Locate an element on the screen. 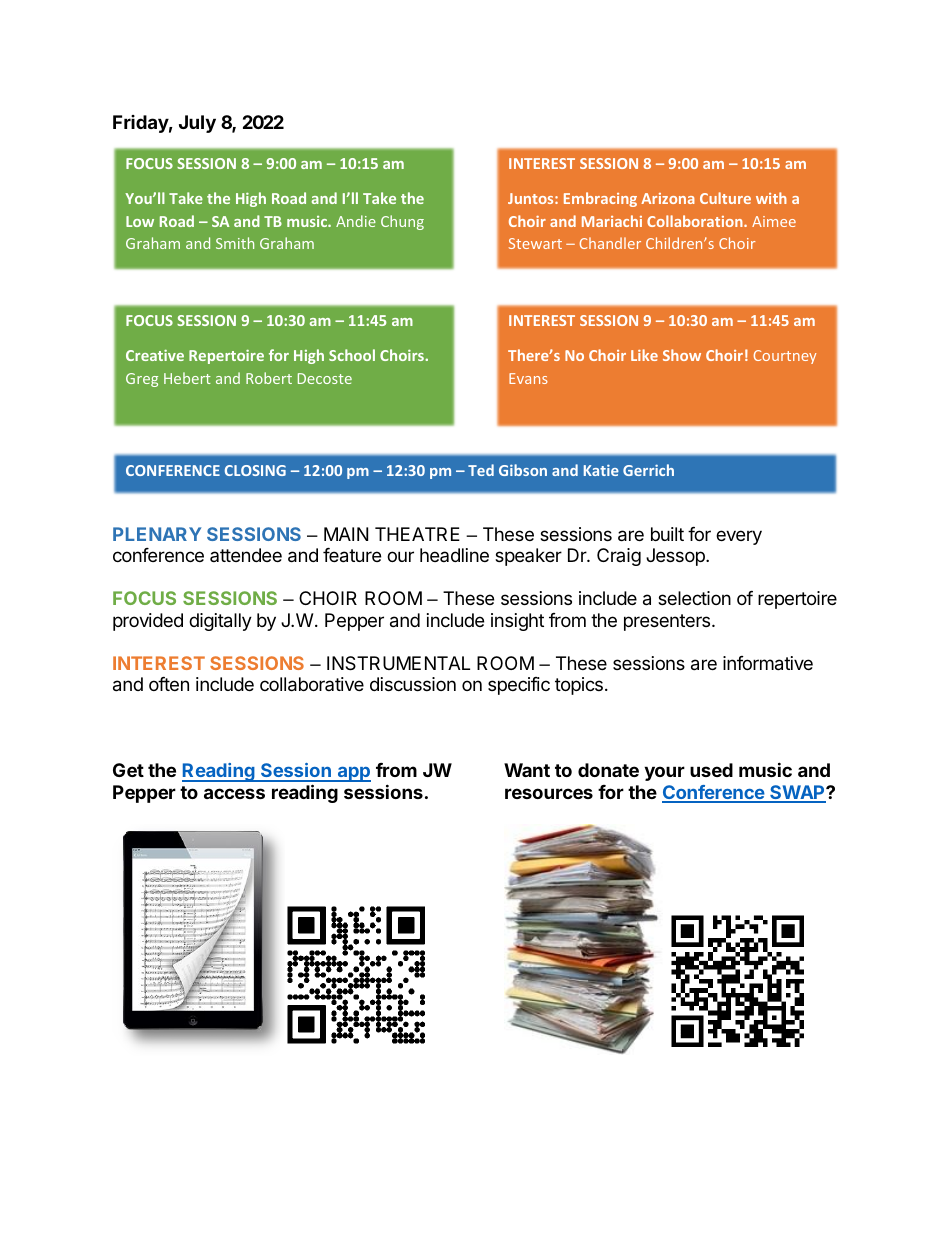 The width and height of the screenshot is (952, 1233). Culture is located at coordinates (725, 198).
